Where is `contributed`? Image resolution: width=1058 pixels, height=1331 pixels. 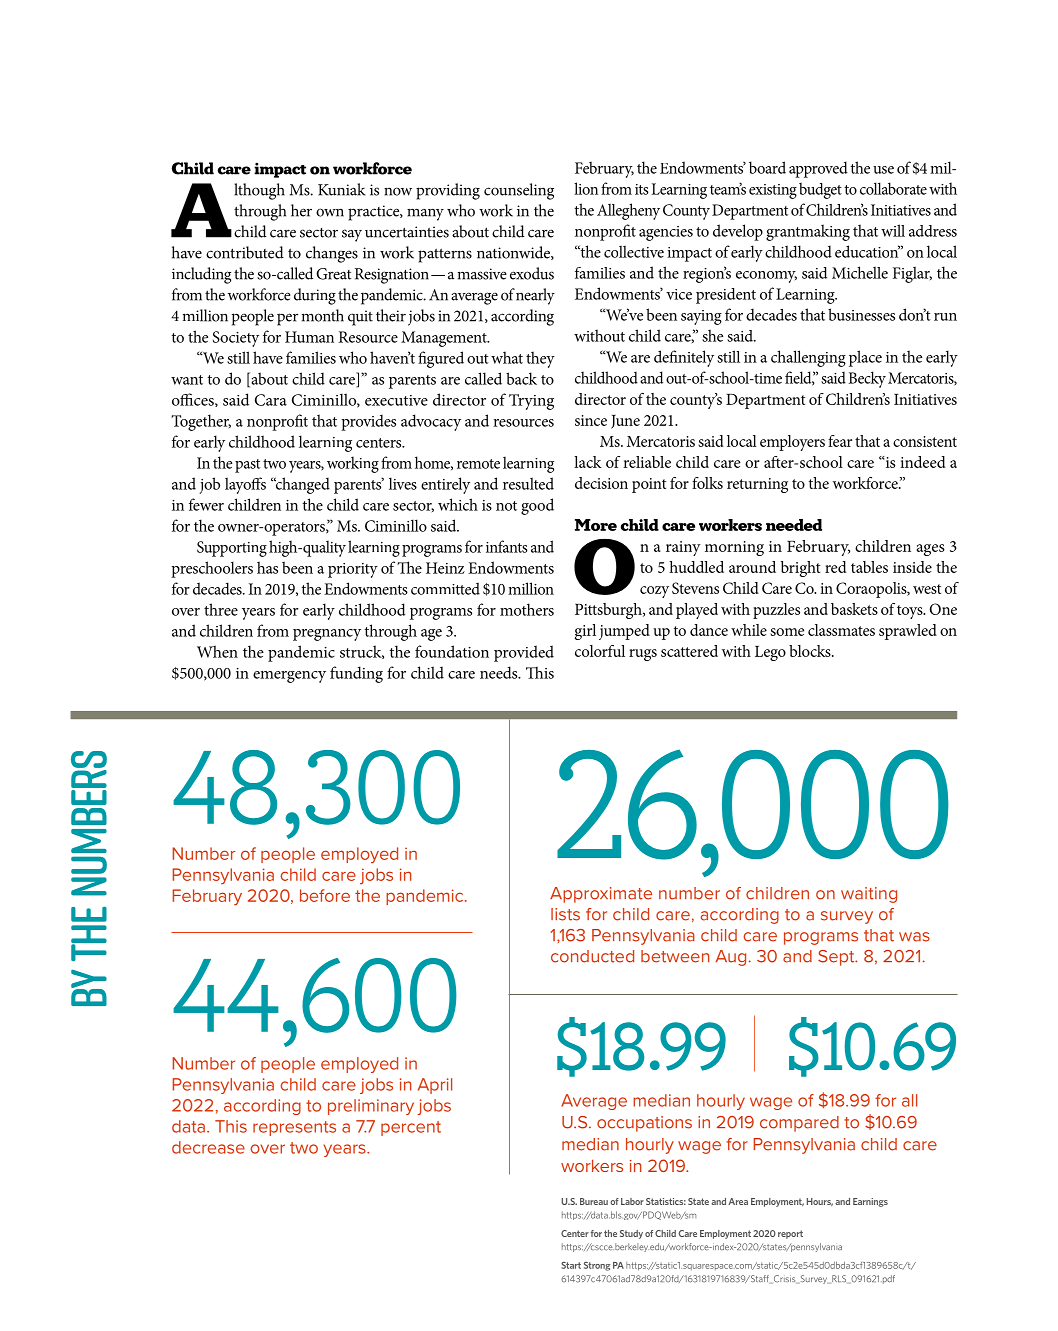
contributed is located at coordinates (245, 252).
